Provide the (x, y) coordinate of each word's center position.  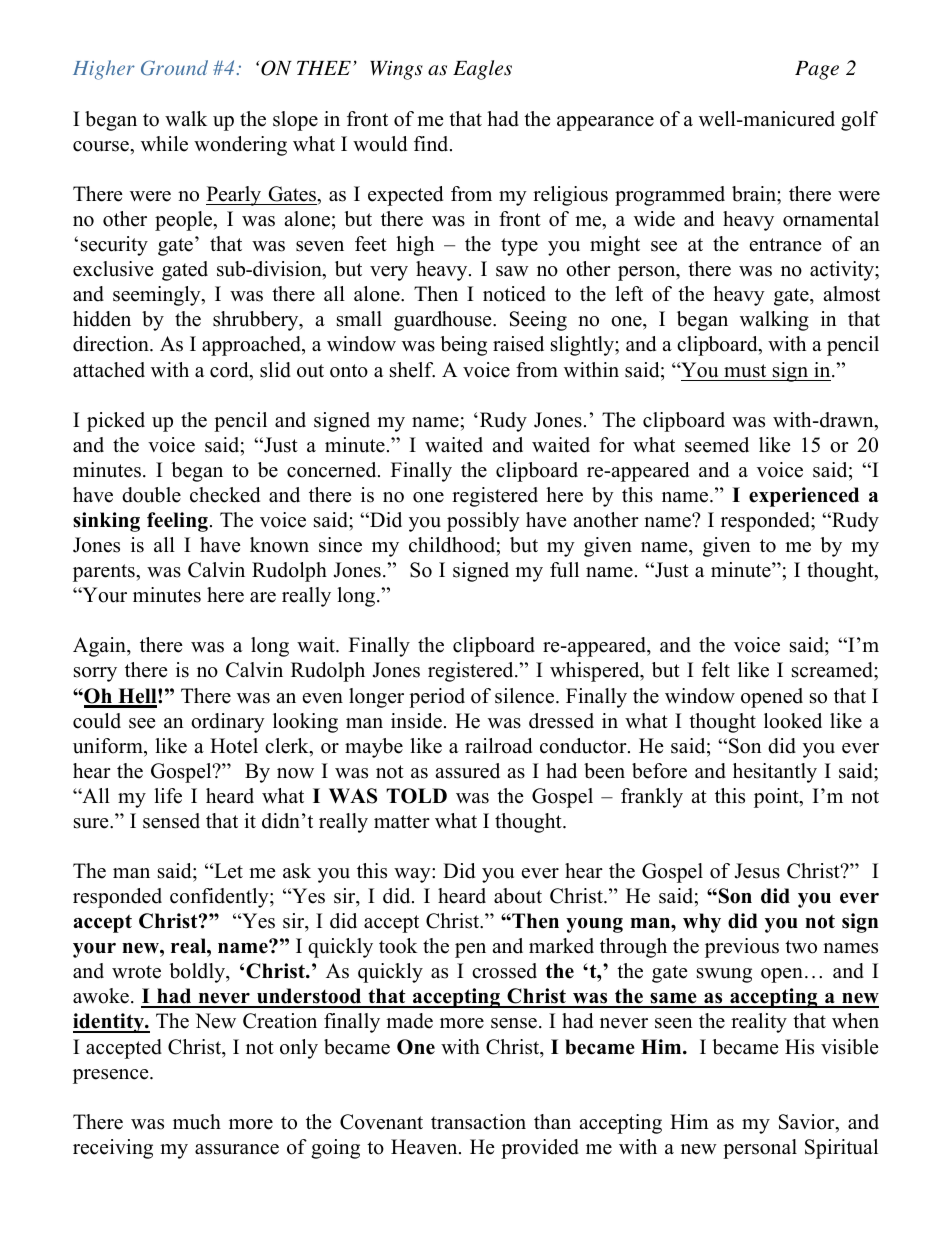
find (432, 144)
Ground (174, 68)
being (463, 346)
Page (817, 70)
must (745, 371)
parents (105, 573)
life (168, 796)
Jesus (757, 871)
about (518, 896)
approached (253, 346)
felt (716, 670)
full (564, 570)
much (197, 1122)
